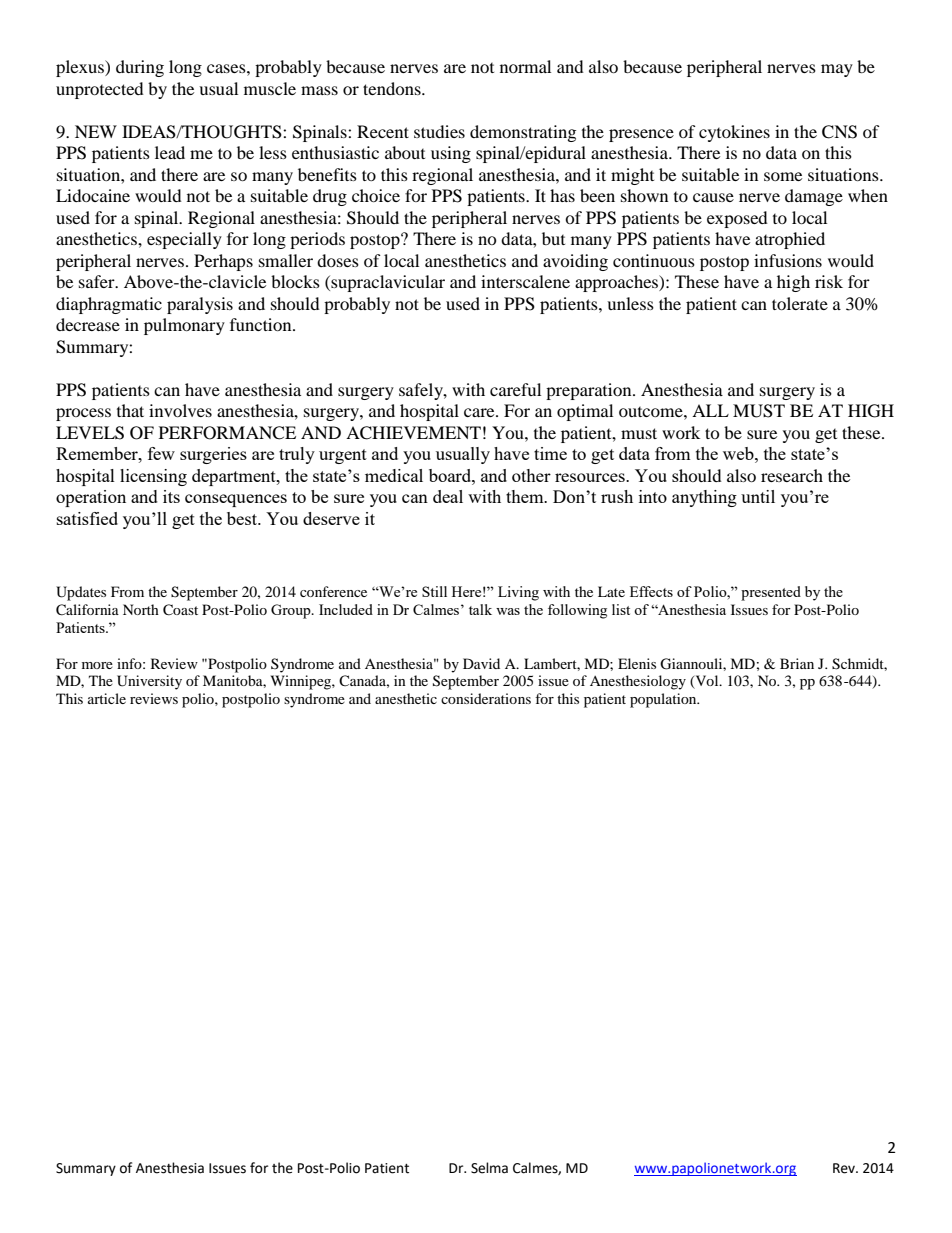  What do you see at coordinates (771, 593) in the page?
I see `presented` at bounding box center [771, 593].
